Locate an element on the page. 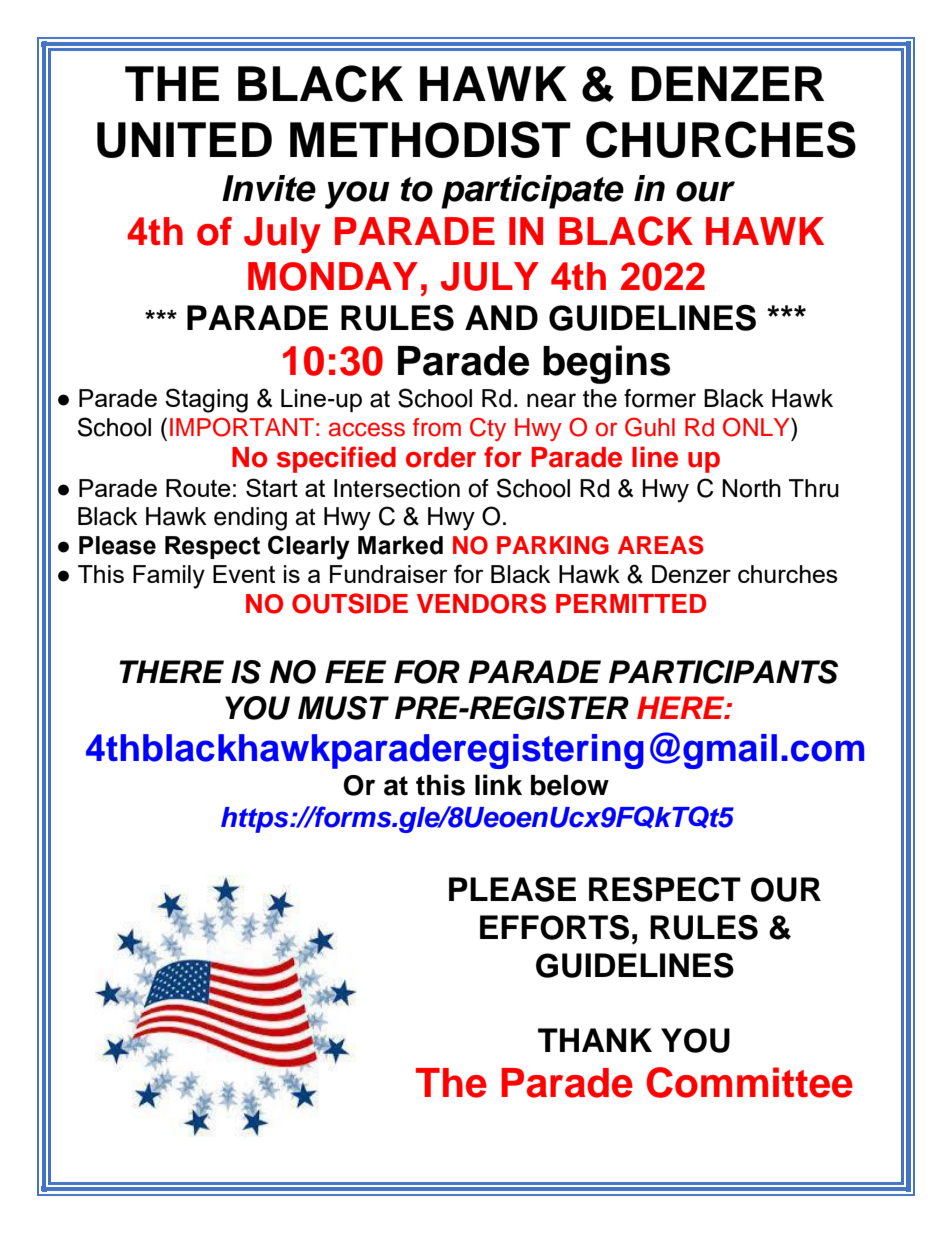  THANK is located at coordinates (595, 1040).
